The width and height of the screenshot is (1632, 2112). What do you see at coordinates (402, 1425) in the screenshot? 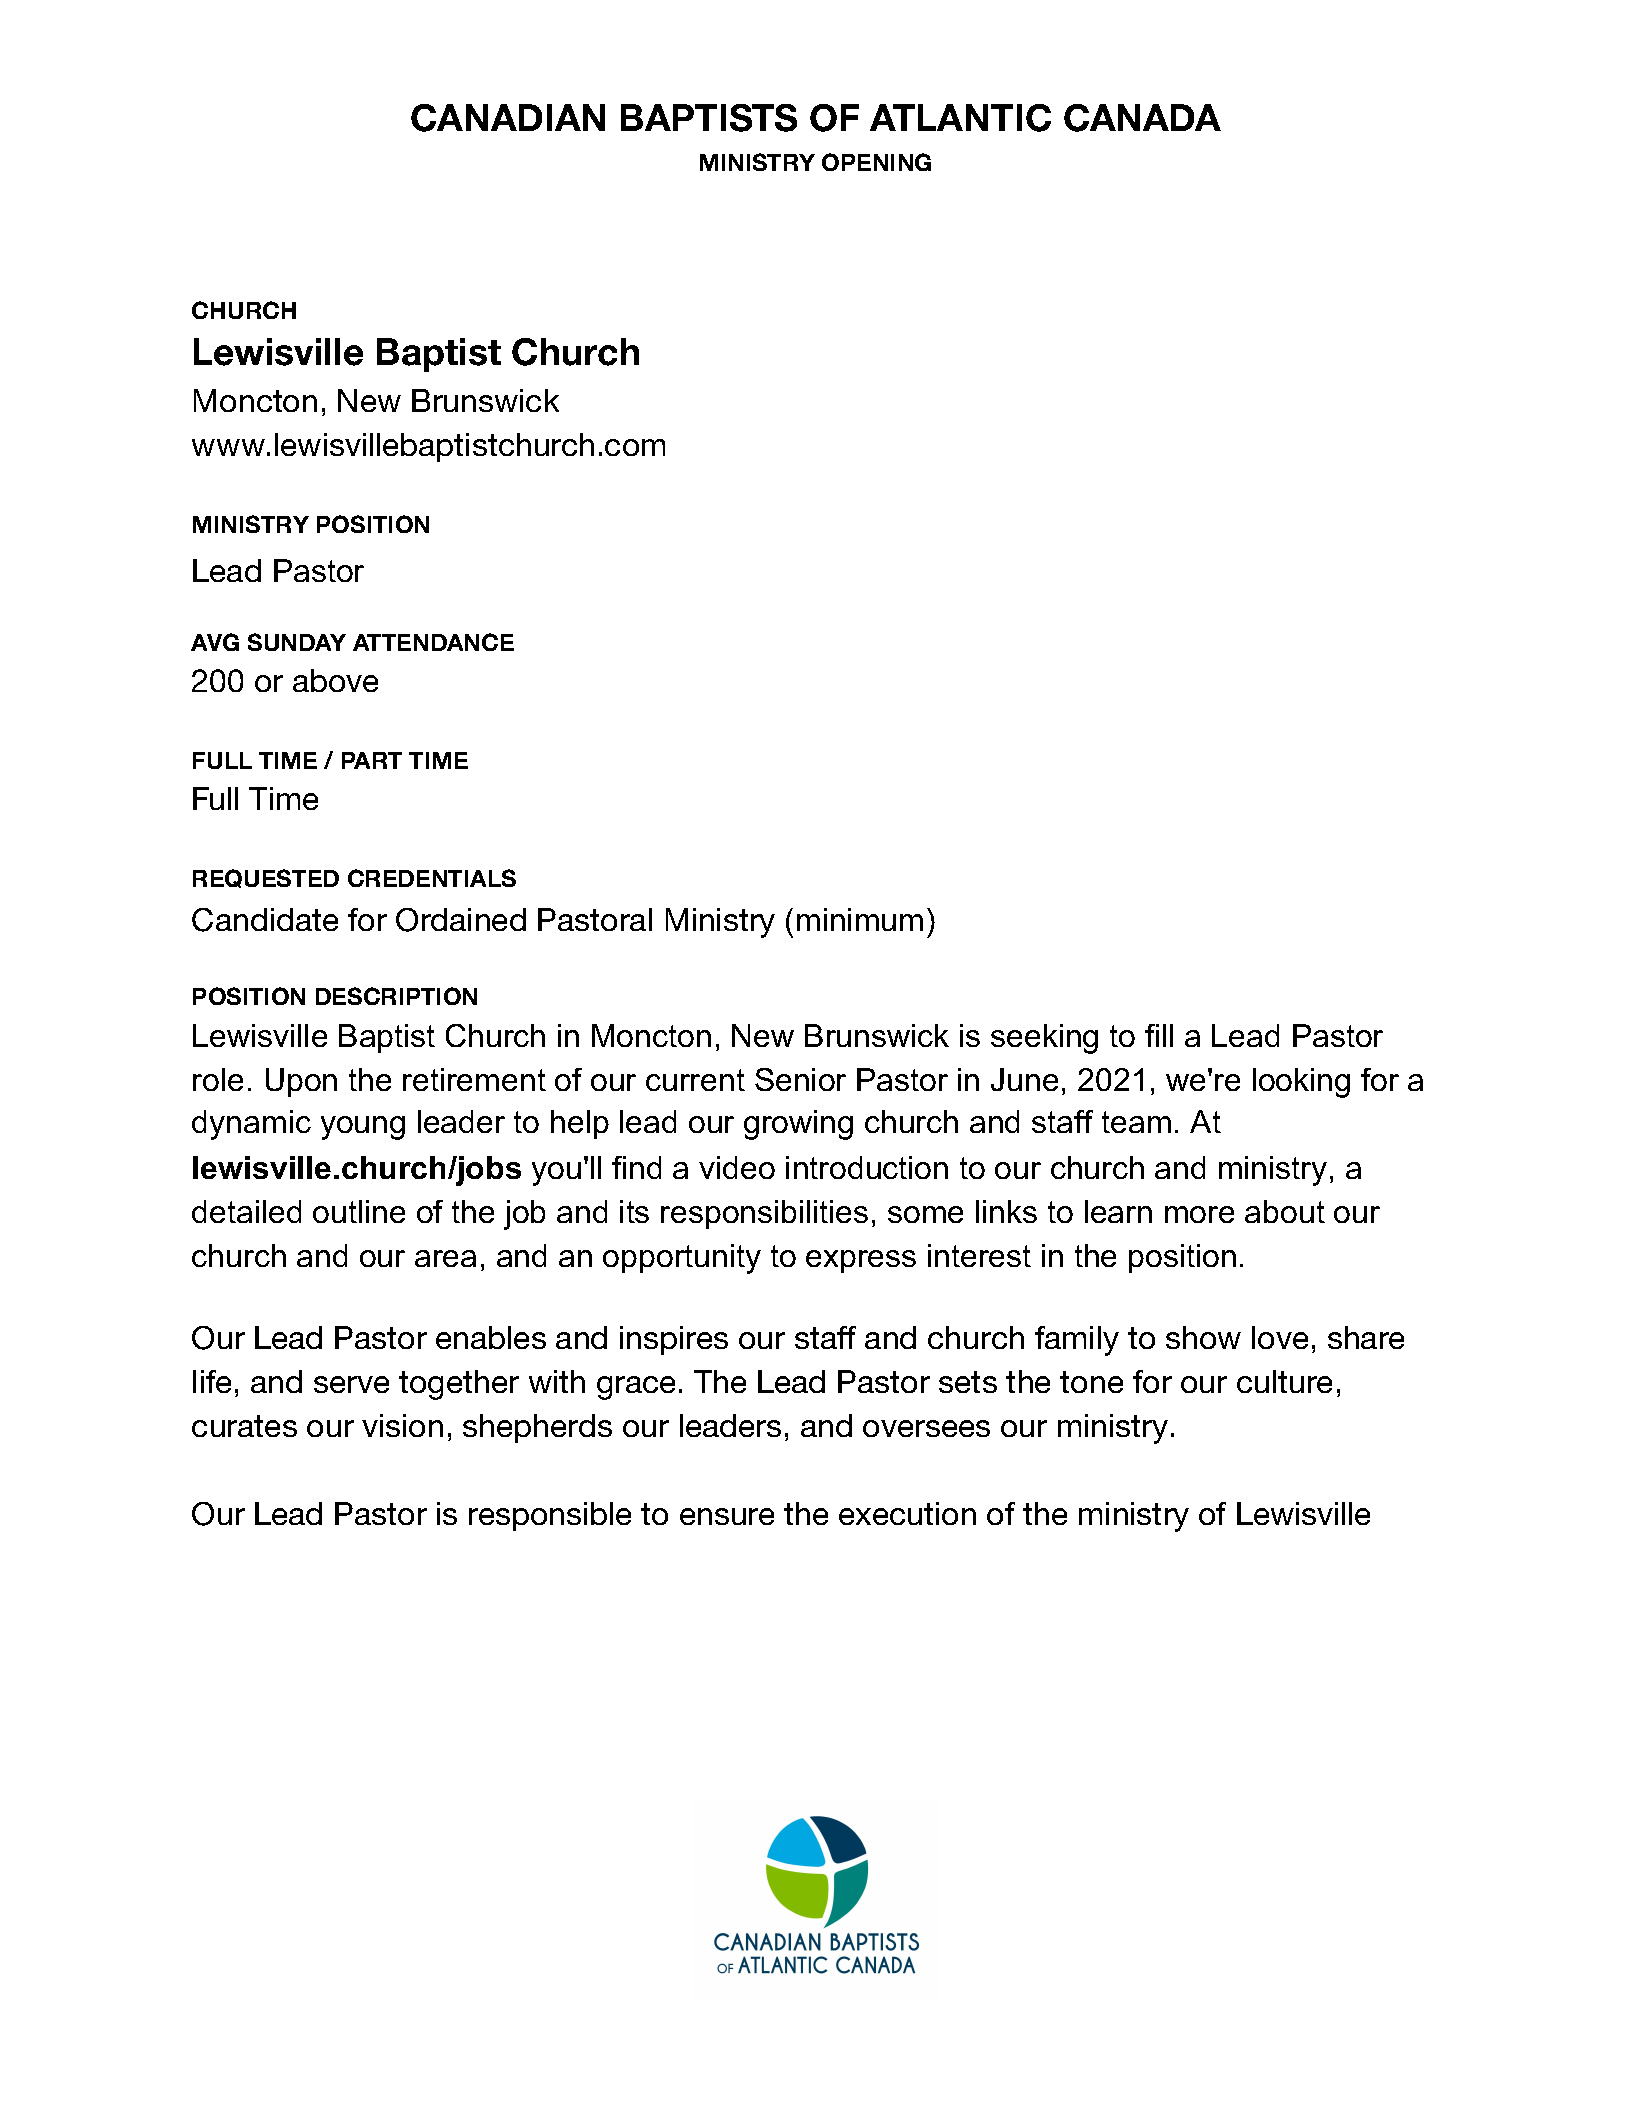
I see `vision` at bounding box center [402, 1425].
